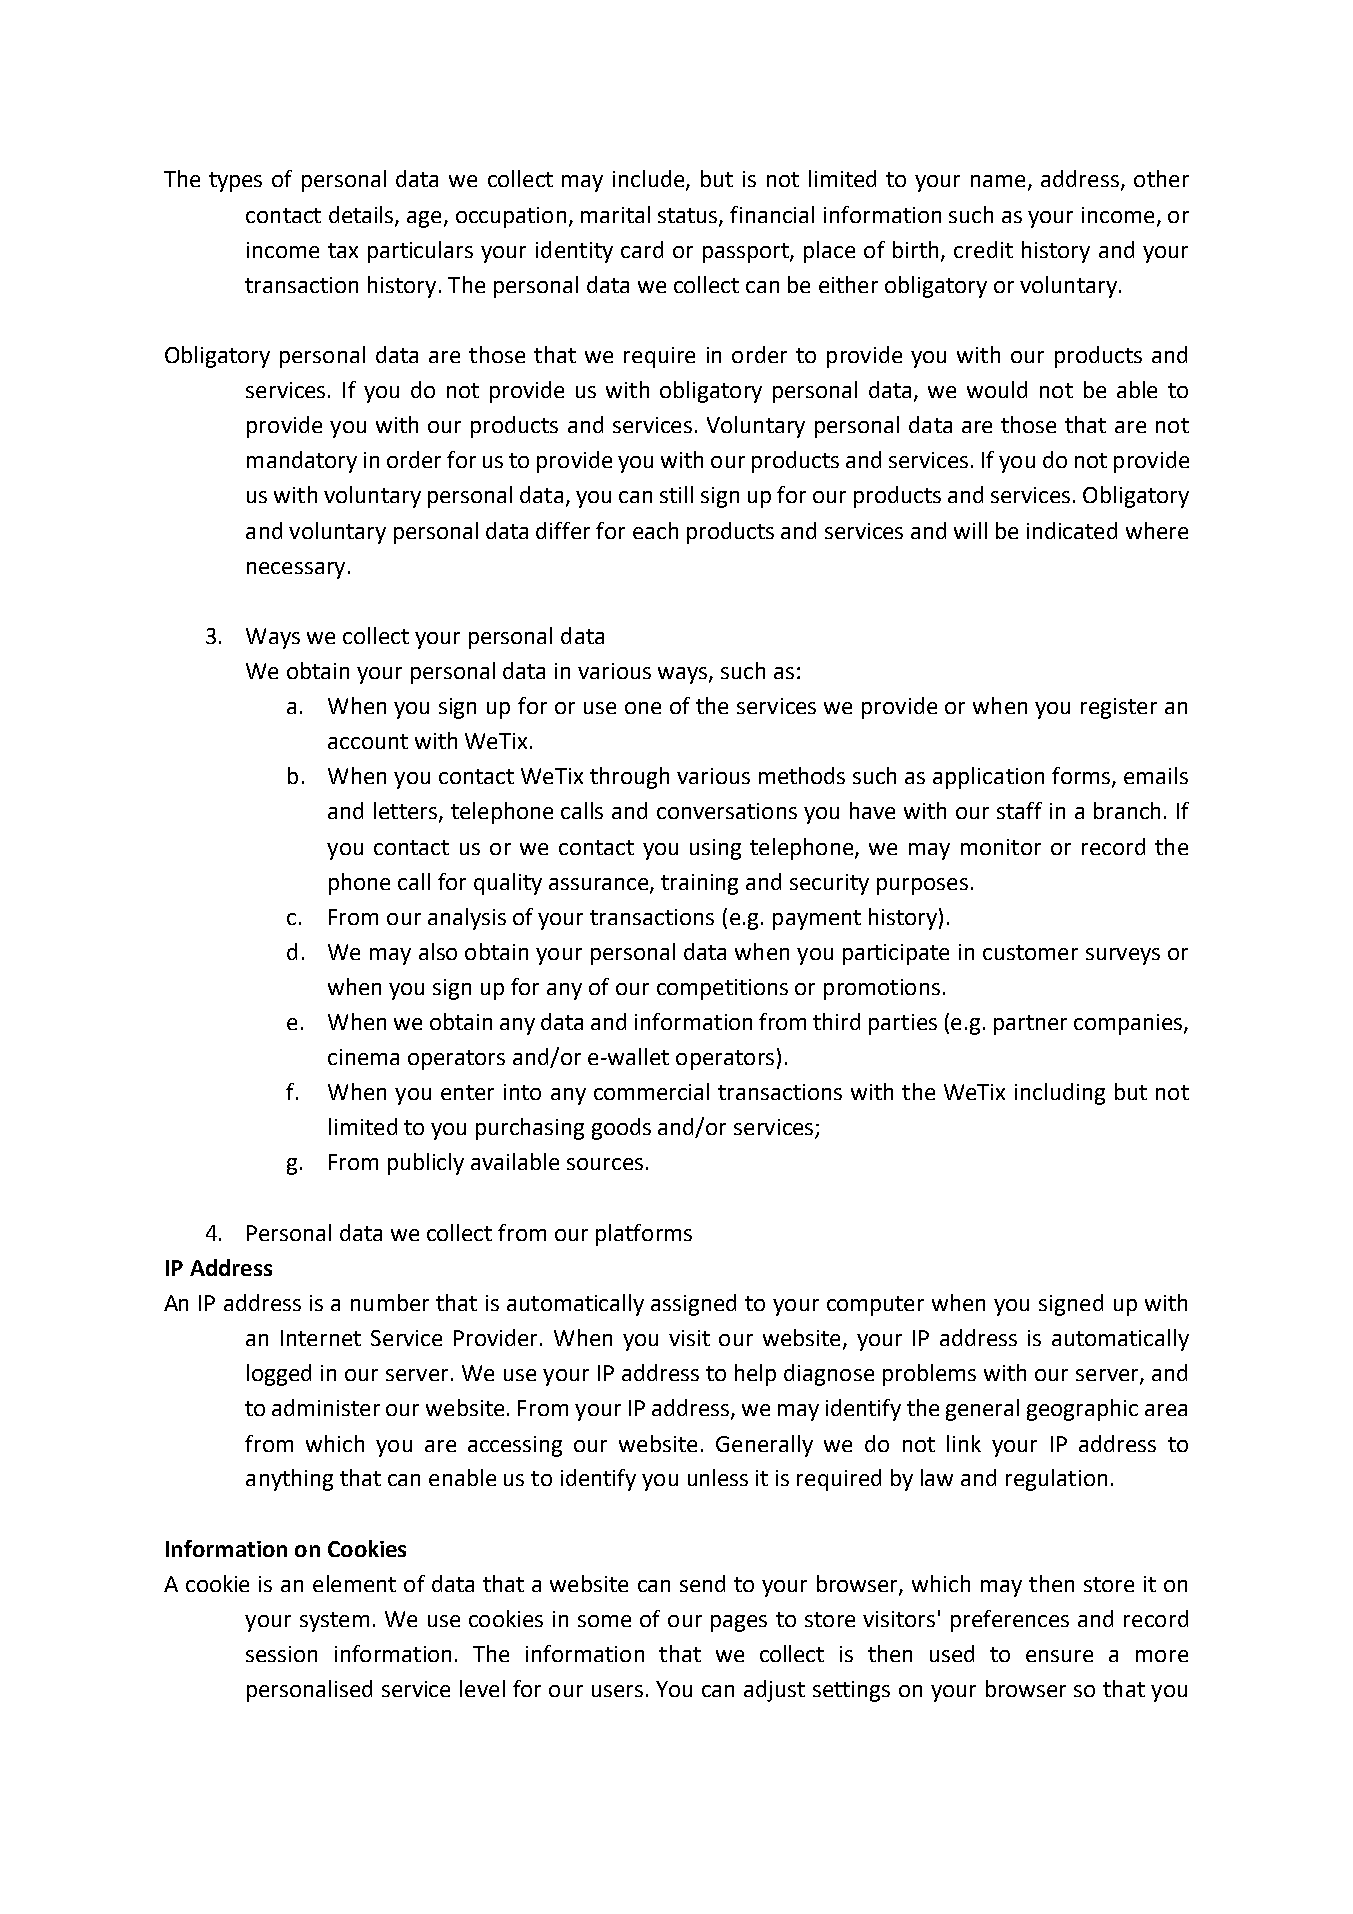 This page has height=1914, width=1353. What do you see at coordinates (1072, 530) in the page?
I see `indicated` at bounding box center [1072, 530].
